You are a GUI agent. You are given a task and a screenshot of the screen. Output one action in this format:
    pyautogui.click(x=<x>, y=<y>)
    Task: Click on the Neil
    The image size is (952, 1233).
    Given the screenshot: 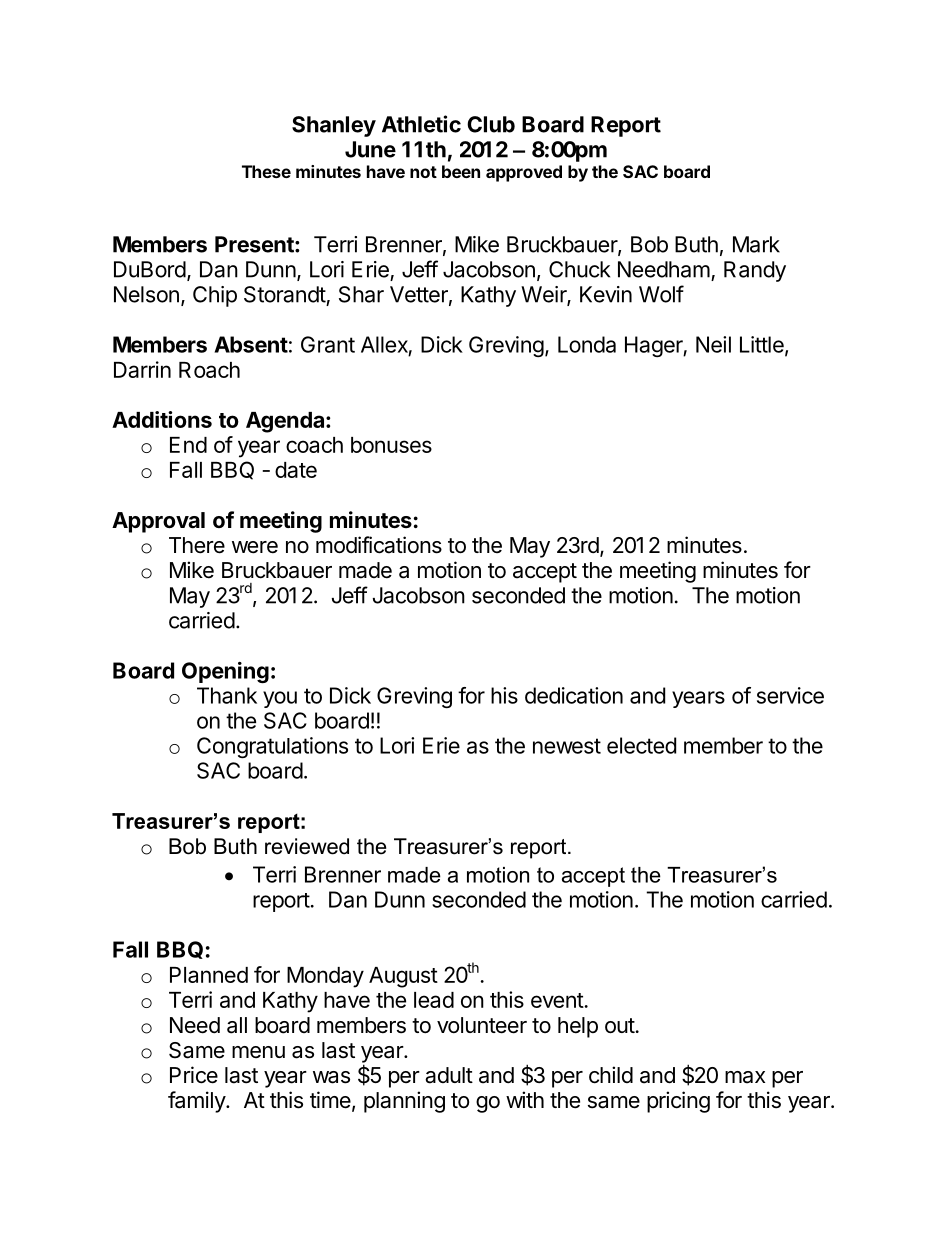 What is the action you would take?
    pyautogui.click(x=713, y=344)
